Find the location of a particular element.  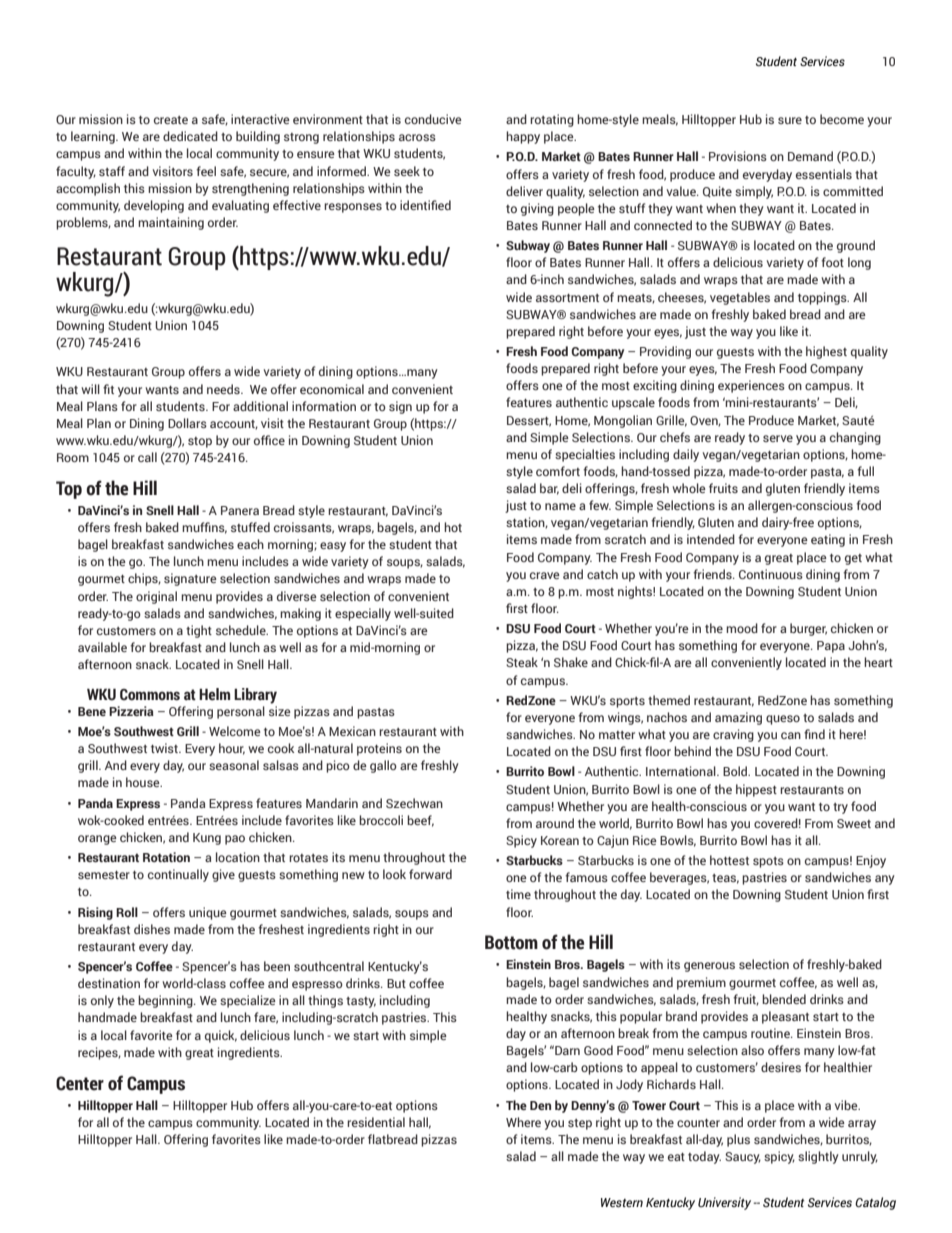

dedicated is located at coordinates (190, 136).
